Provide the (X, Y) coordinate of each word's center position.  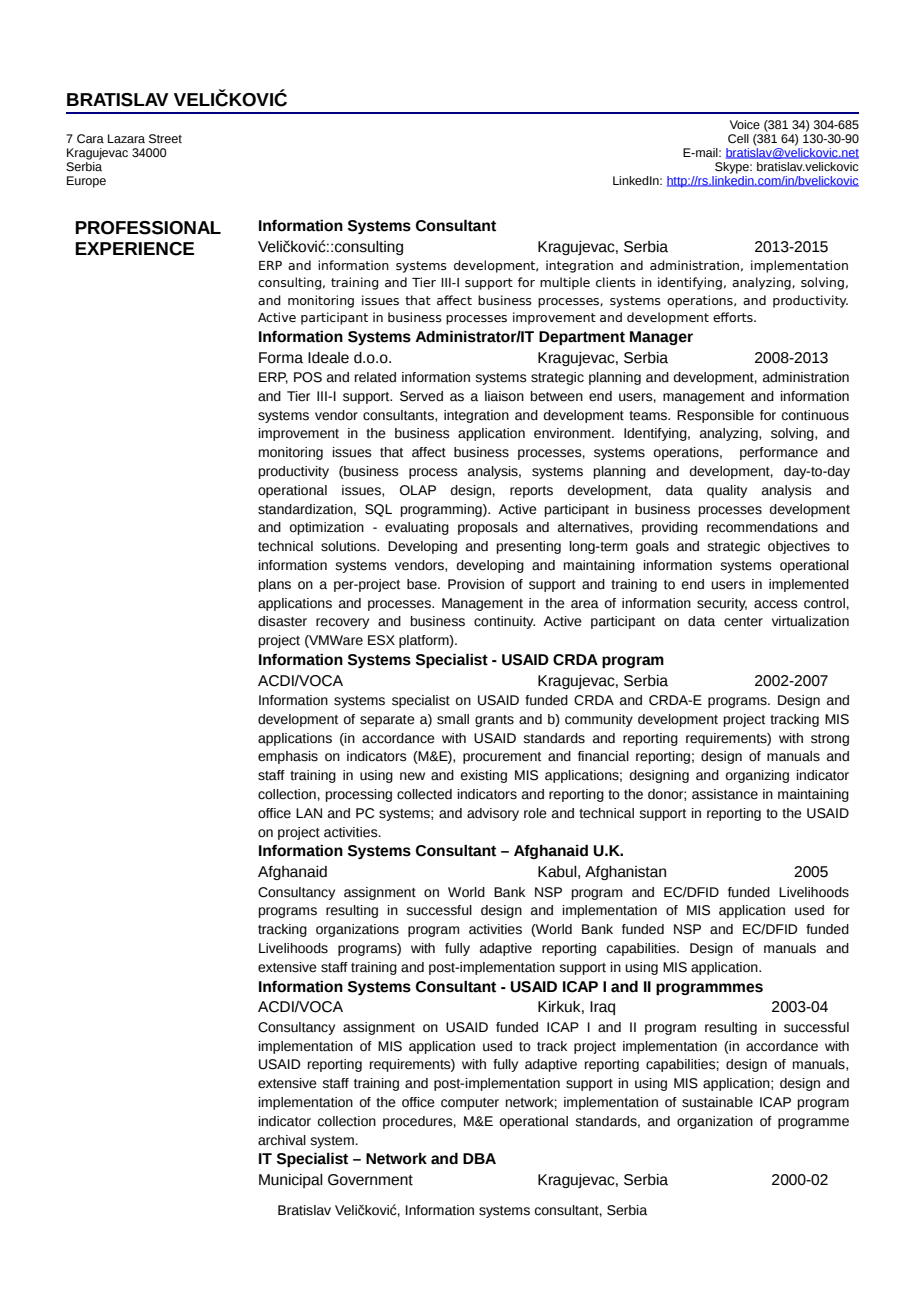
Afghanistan (625, 873)
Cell (738, 138)
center (743, 622)
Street (165, 139)
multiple (565, 283)
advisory (493, 814)
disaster (282, 621)
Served (421, 396)
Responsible (715, 416)
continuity (504, 622)
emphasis (288, 757)
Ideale (328, 358)
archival (282, 1140)
